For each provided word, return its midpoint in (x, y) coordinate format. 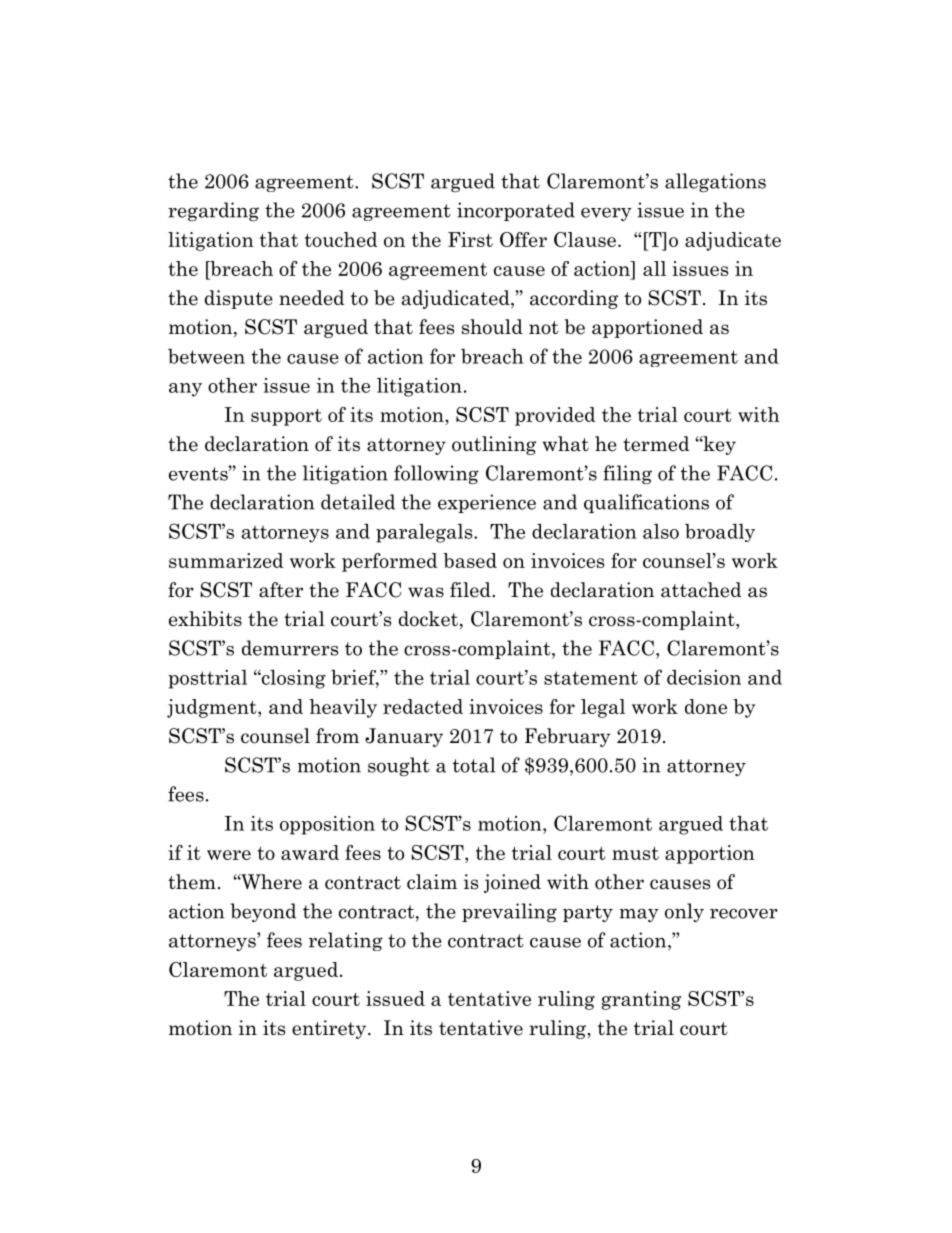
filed (471, 590)
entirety (330, 1029)
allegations (715, 182)
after (281, 590)
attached (701, 590)
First (470, 239)
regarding (213, 211)
